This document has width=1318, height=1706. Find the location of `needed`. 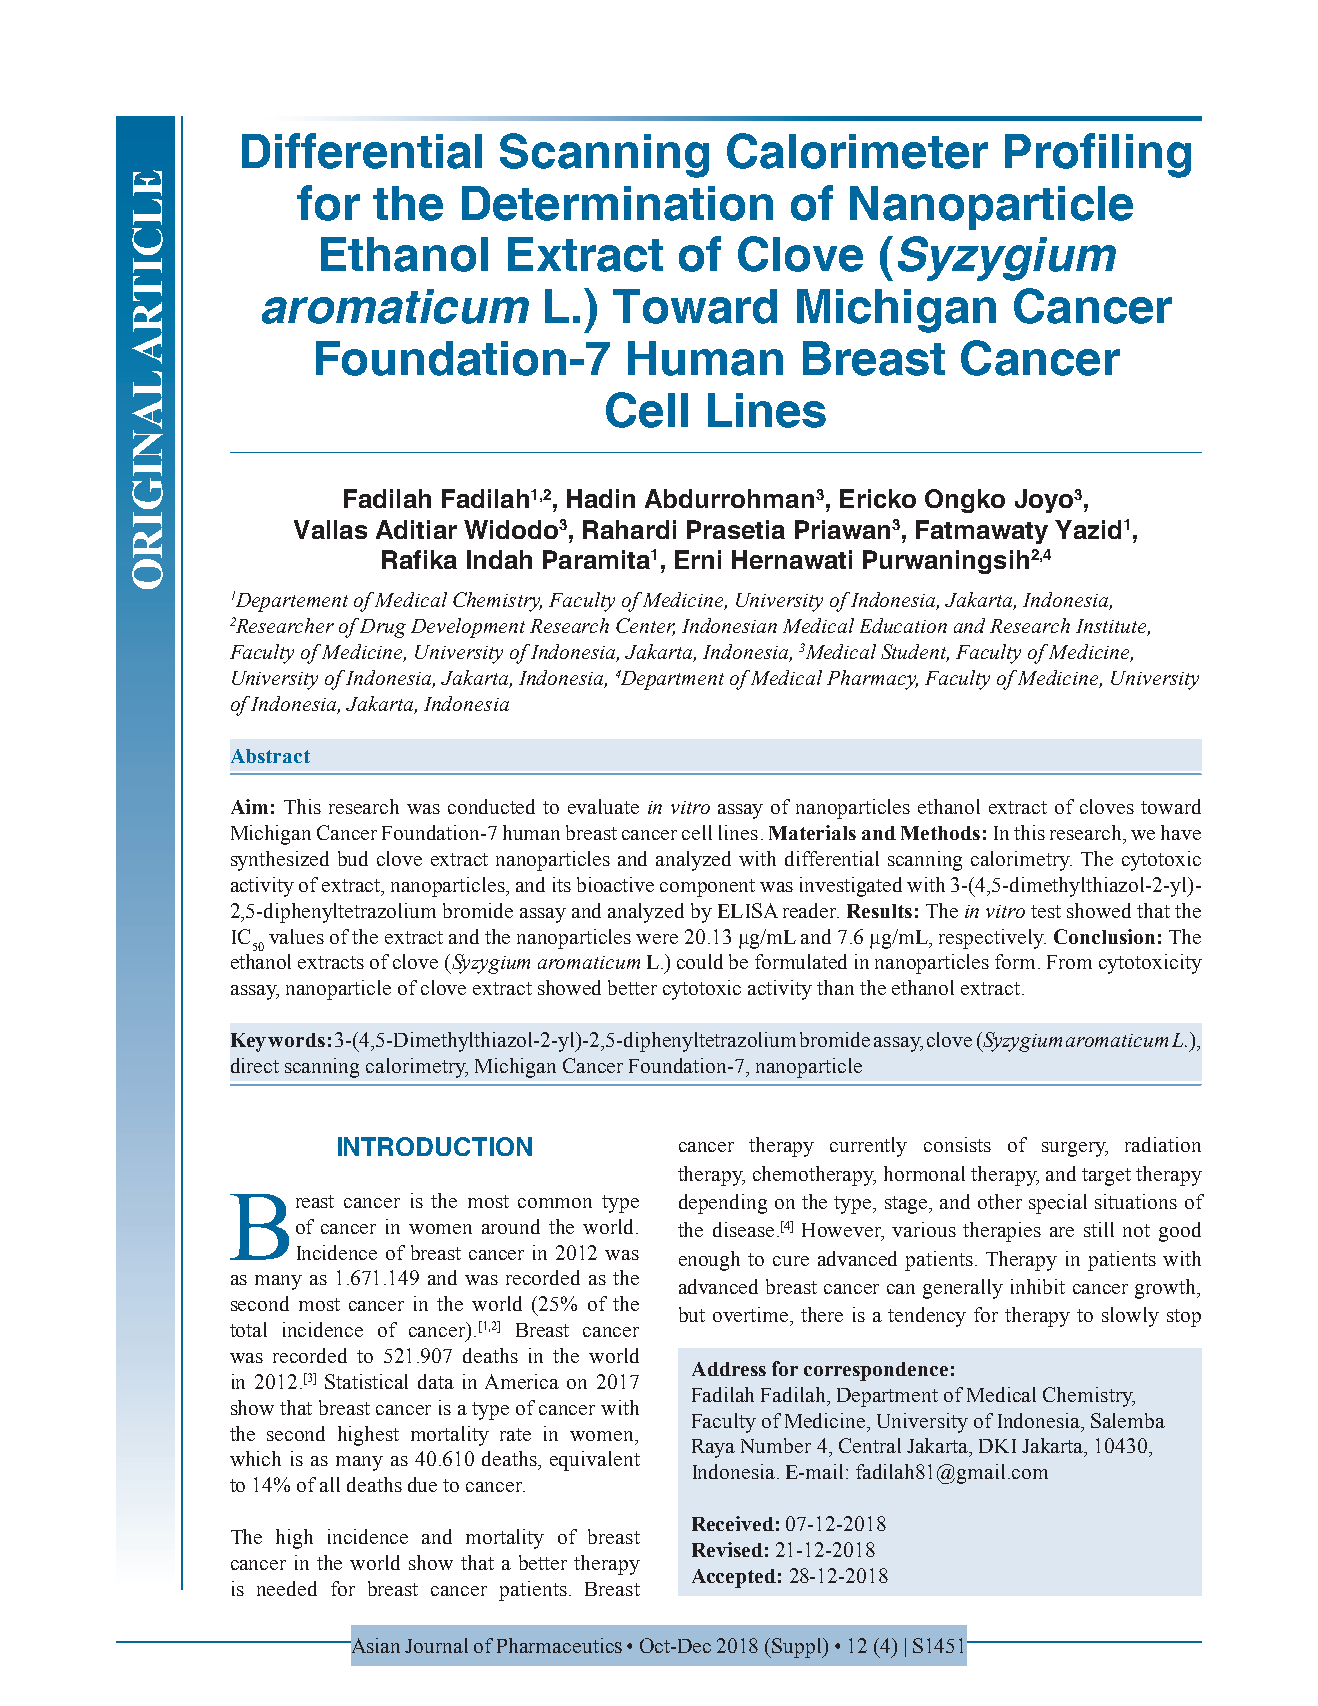

needed is located at coordinates (287, 1588).
